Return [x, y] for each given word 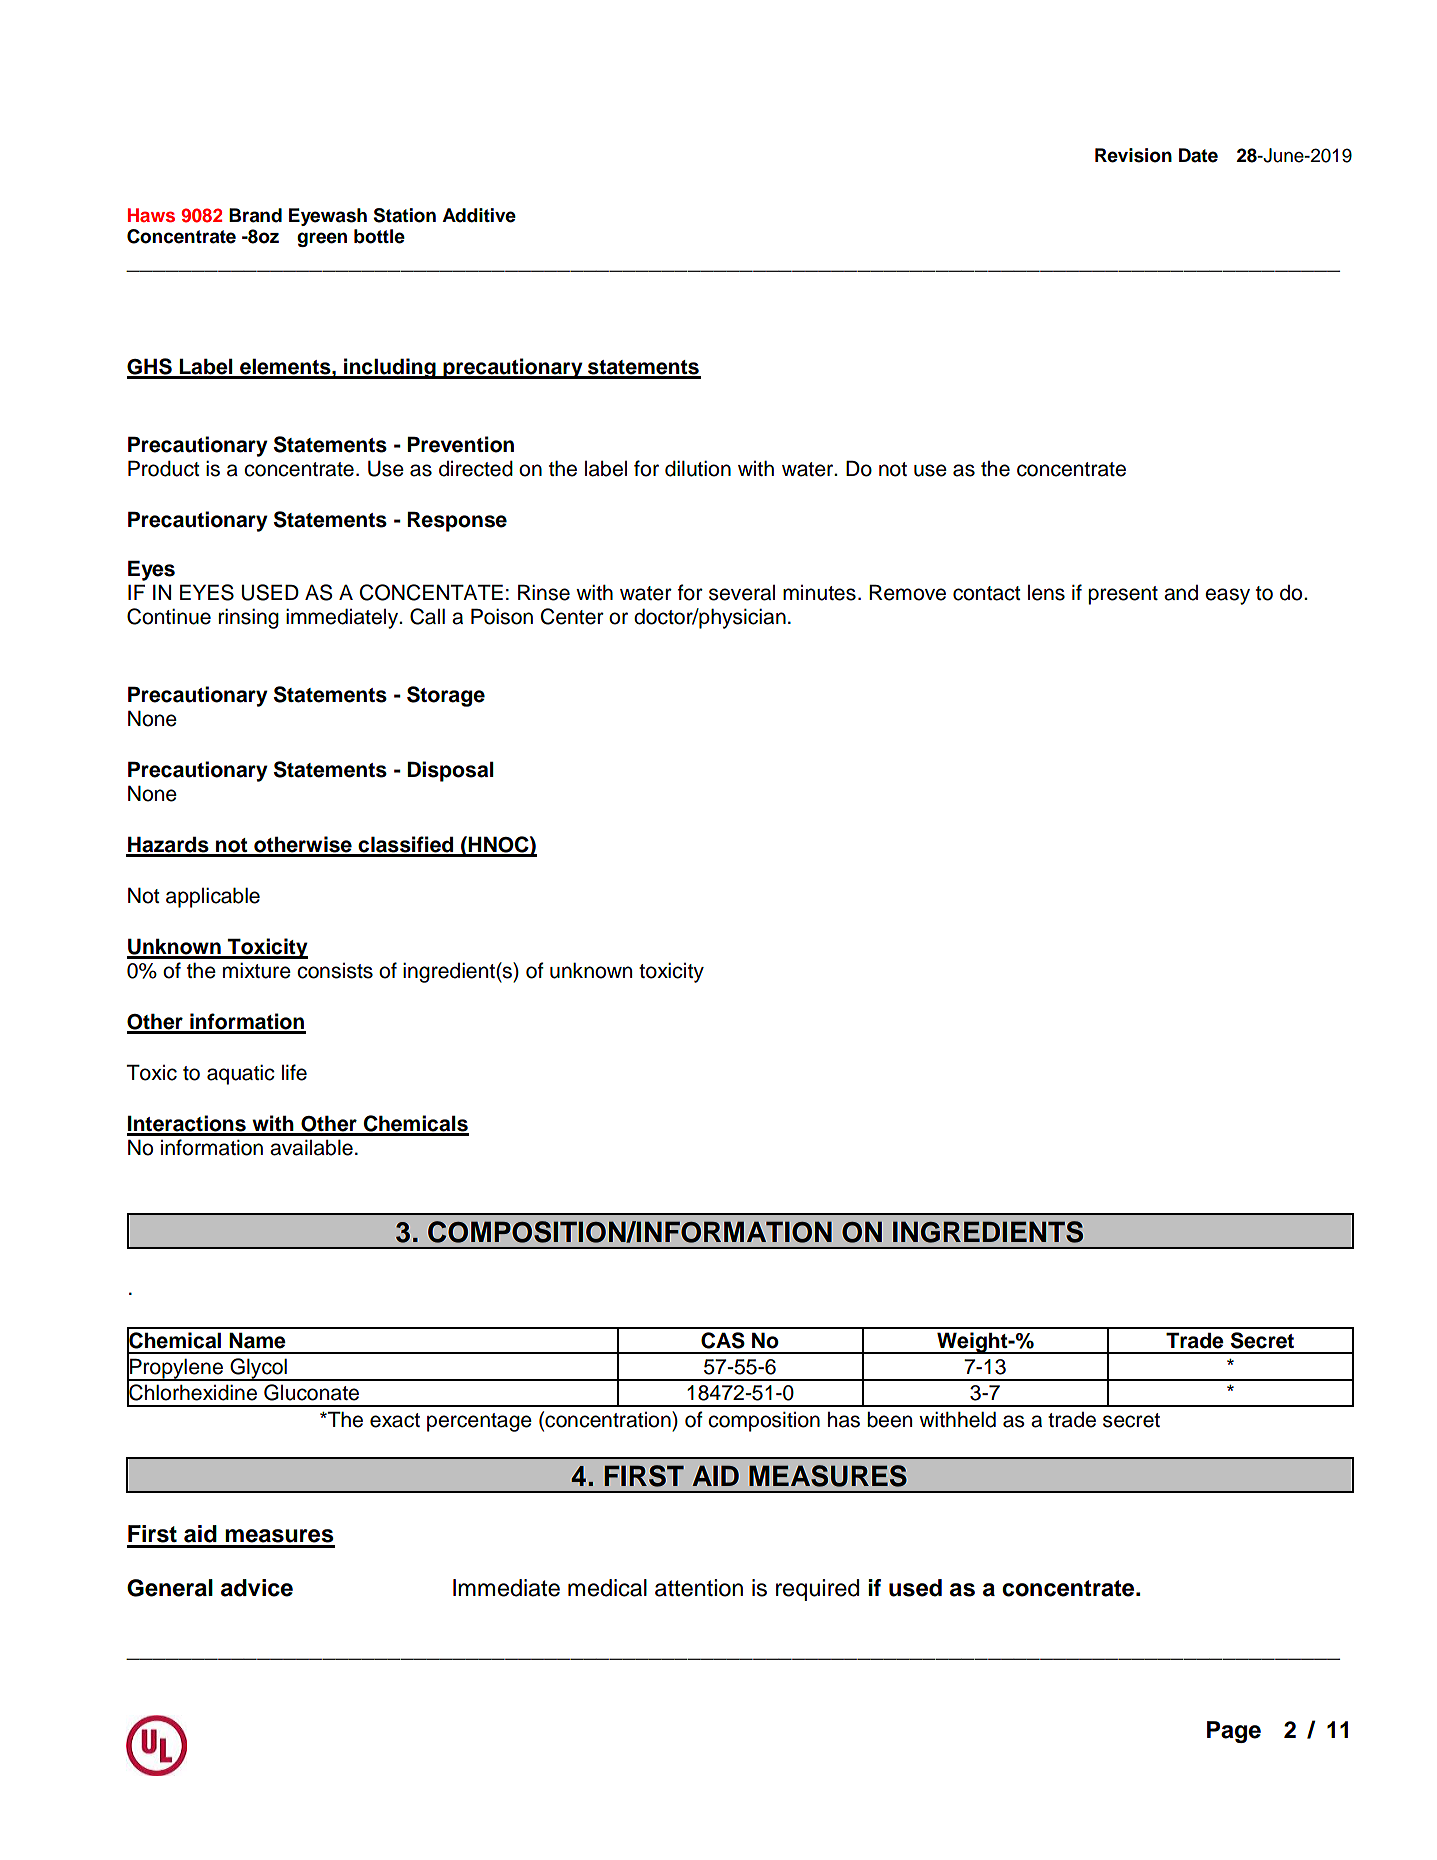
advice [257, 1588]
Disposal [451, 771]
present [1123, 595]
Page [1234, 1732]
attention [699, 1588]
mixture [257, 971]
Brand [255, 215]
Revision [1133, 155]
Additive [479, 215]
